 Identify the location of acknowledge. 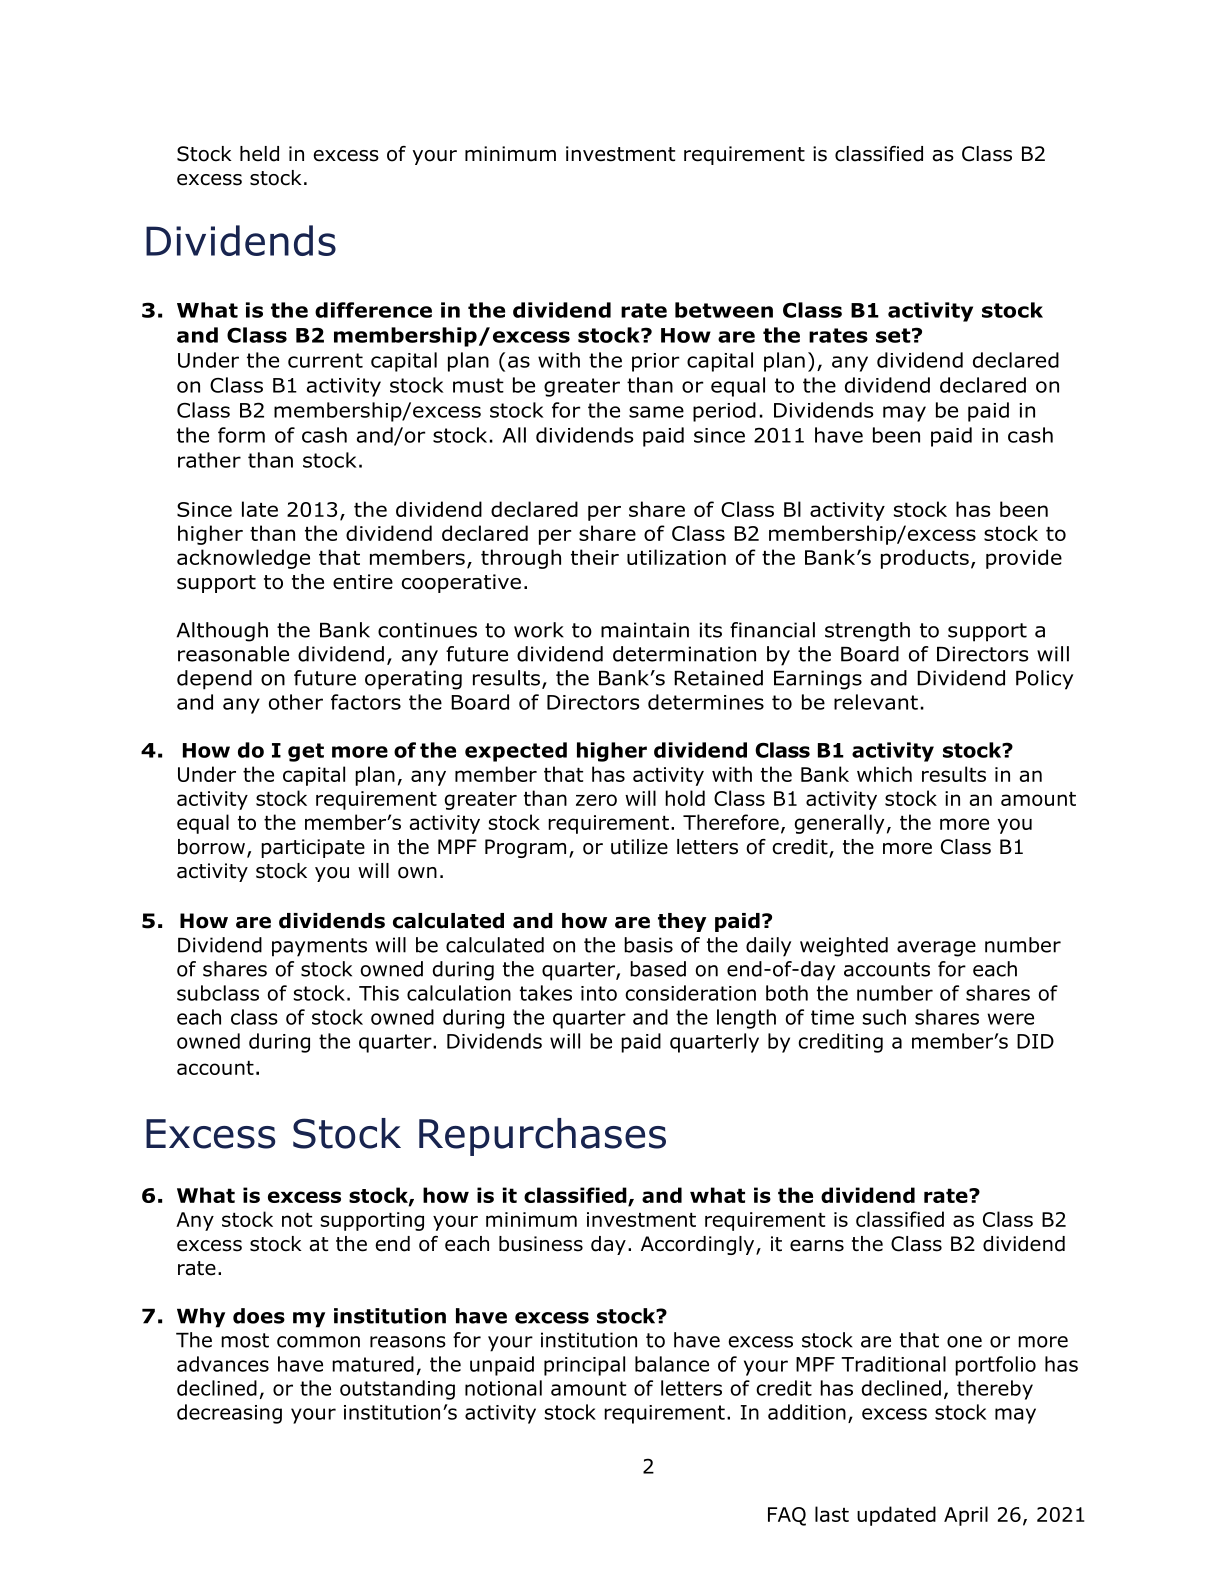
(243, 559).
